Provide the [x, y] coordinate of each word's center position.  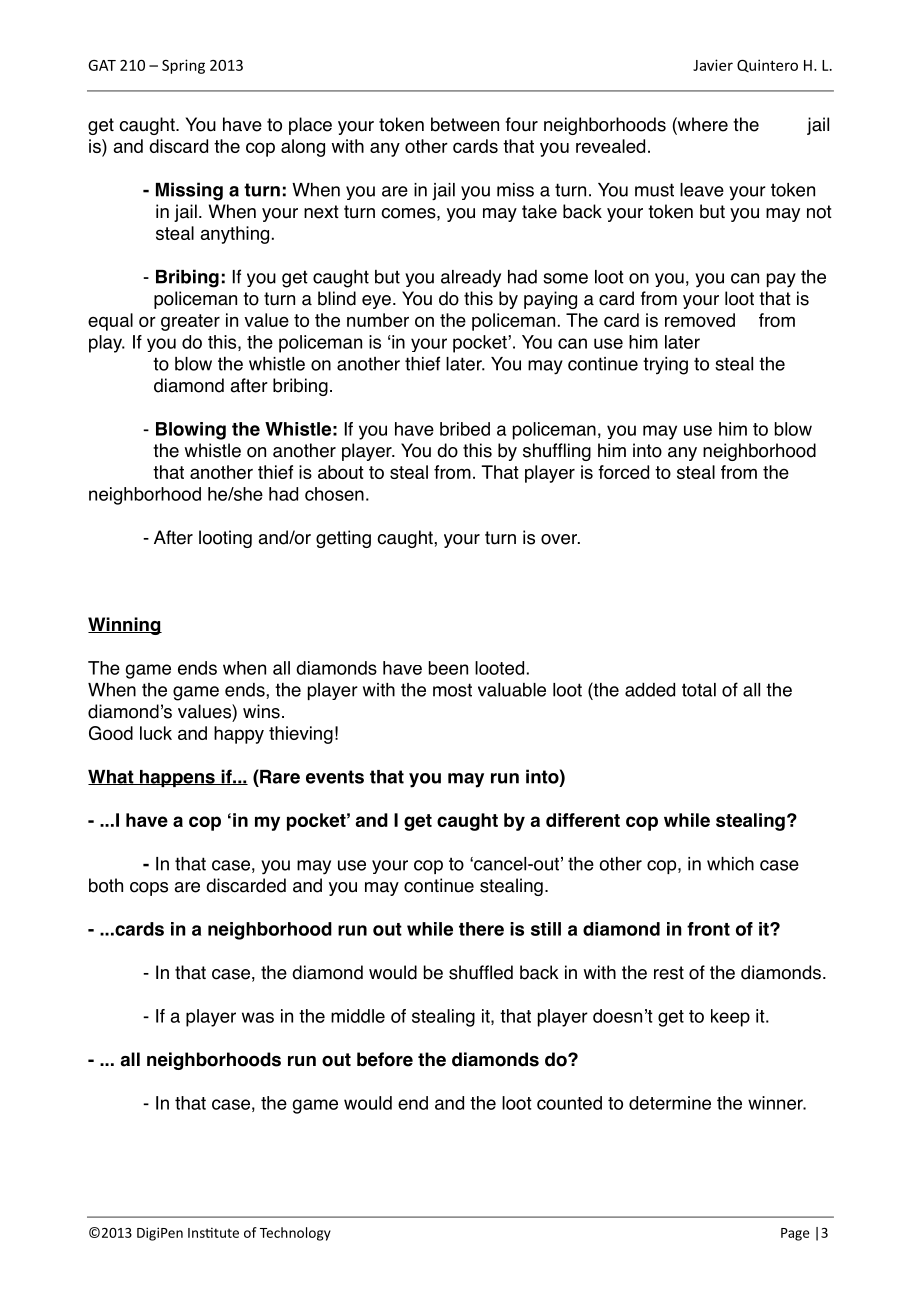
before [385, 1059]
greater [190, 322]
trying [665, 366]
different [583, 820]
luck [156, 733]
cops [149, 889]
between [465, 124]
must [654, 190]
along [303, 148]
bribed [465, 429]
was [258, 1017]
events [335, 777]
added [650, 690]
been [448, 668]
